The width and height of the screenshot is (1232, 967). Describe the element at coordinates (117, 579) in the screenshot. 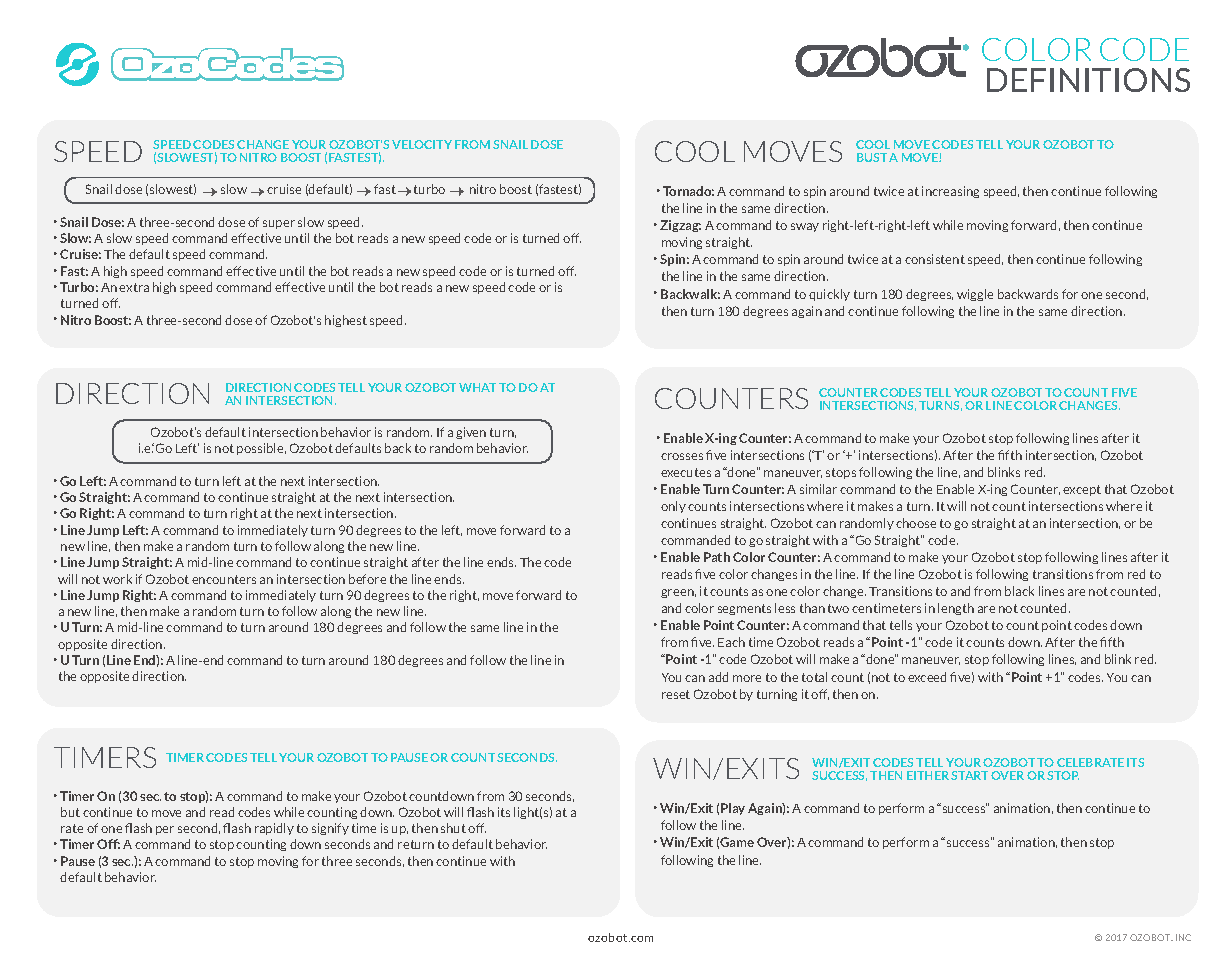

I see `work` at that location.
